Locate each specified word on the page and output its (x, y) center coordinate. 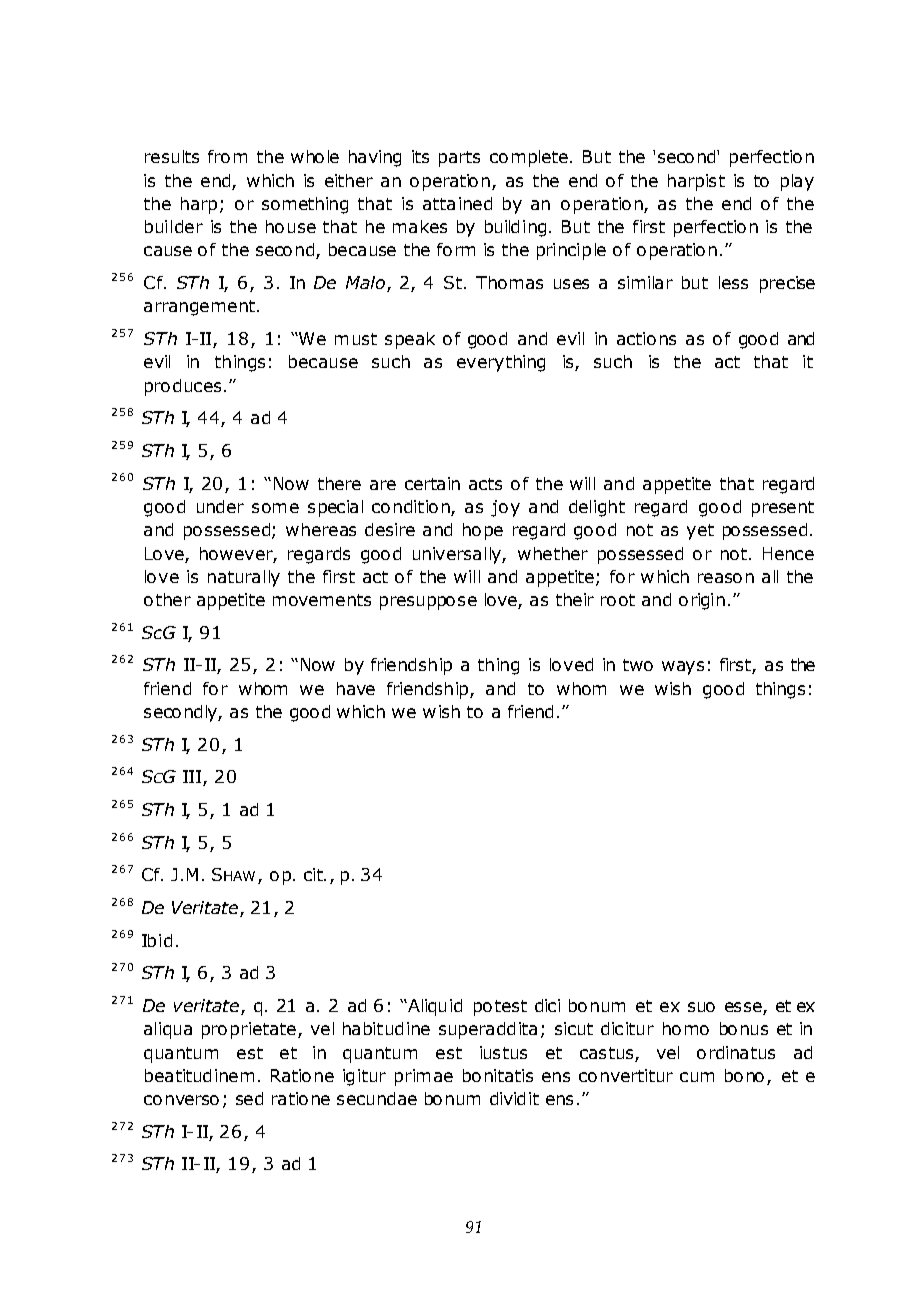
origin (702, 601)
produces (183, 387)
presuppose (428, 603)
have (356, 688)
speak (410, 340)
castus (606, 1053)
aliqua (168, 1030)
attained (457, 203)
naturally (244, 578)
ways (683, 668)
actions (646, 338)
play (797, 182)
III (193, 778)
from (227, 156)
